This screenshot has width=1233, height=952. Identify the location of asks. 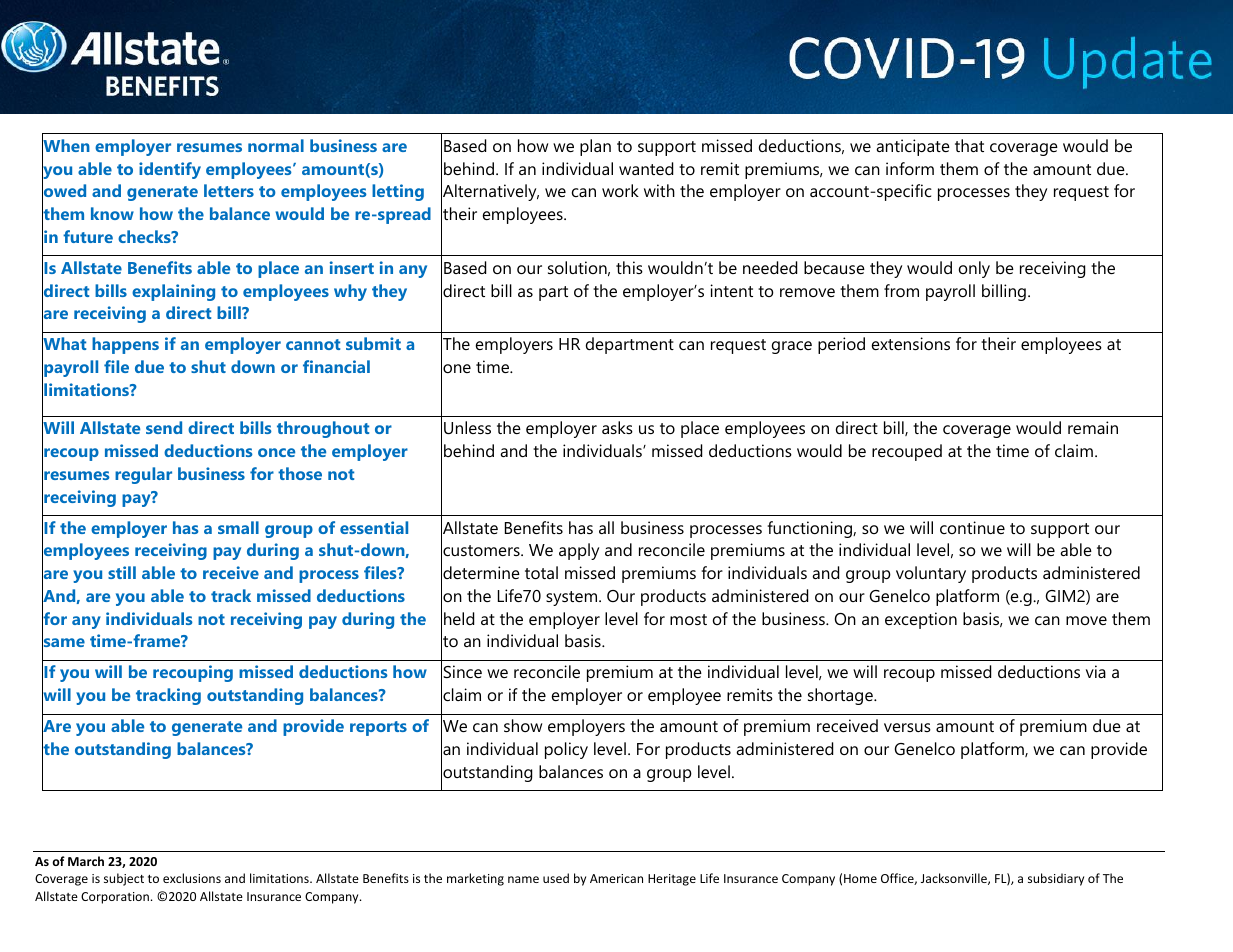
(617, 427).
